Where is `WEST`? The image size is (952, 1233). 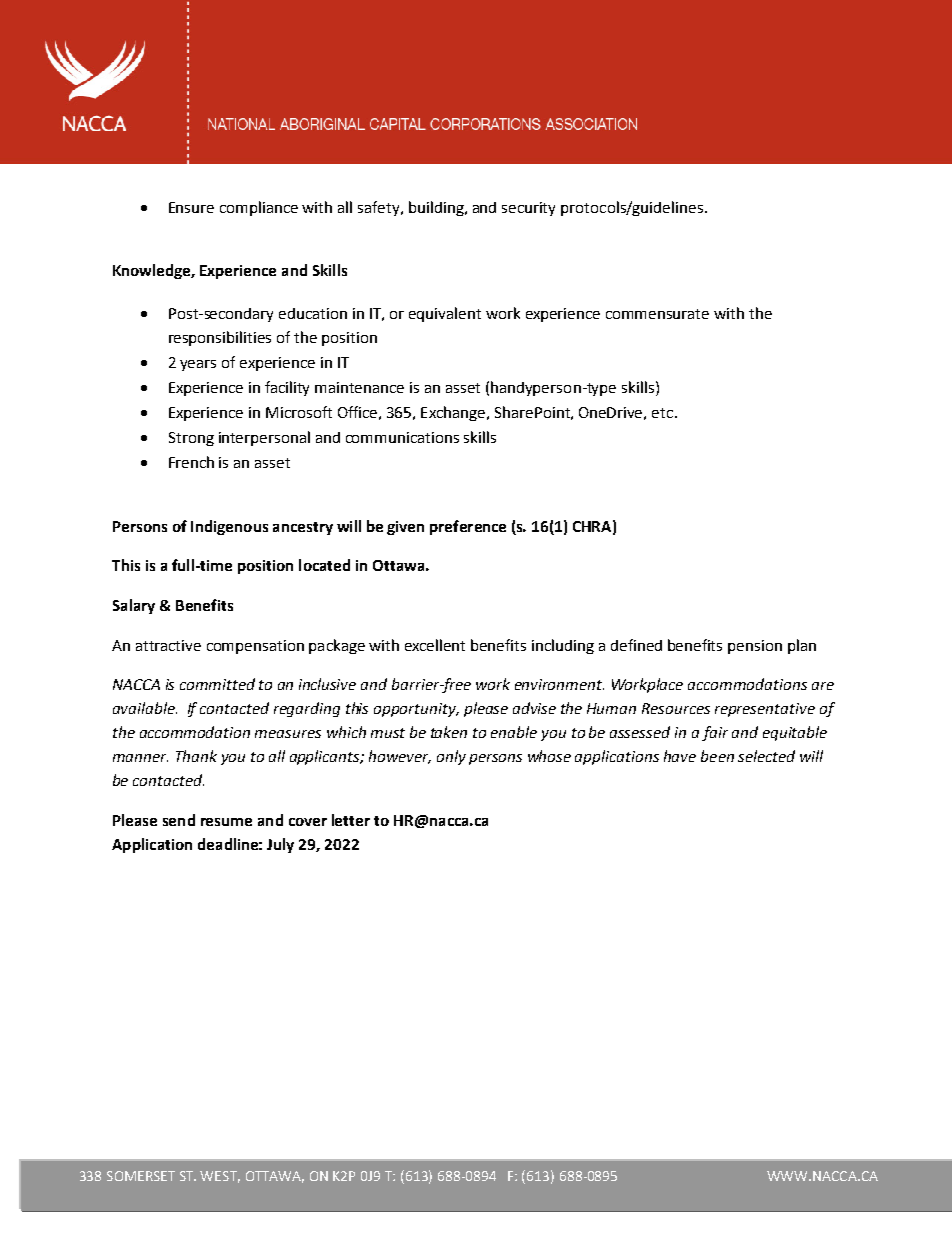 WEST is located at coordinates (220, 1177).
